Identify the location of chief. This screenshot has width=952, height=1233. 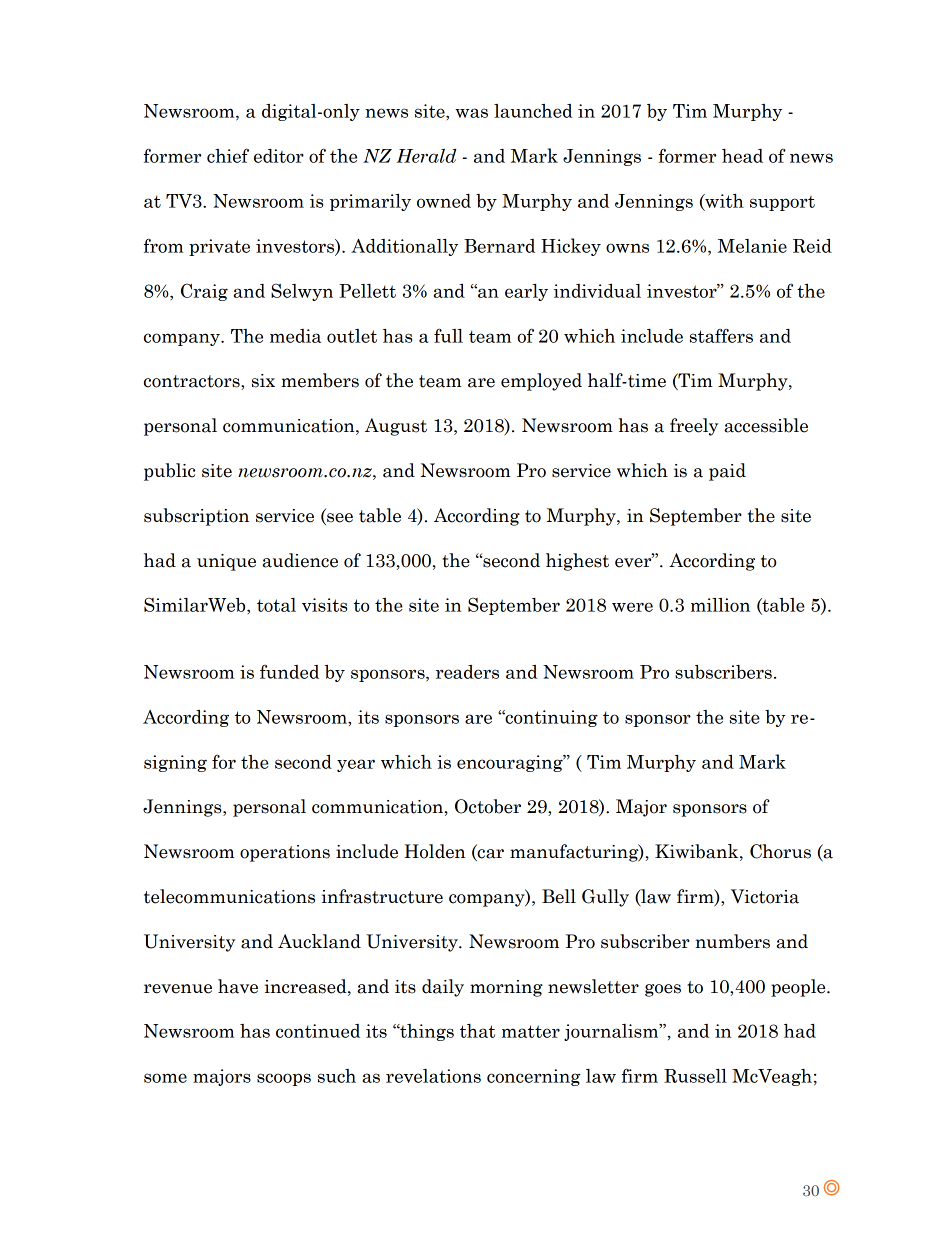
(228, 155).
